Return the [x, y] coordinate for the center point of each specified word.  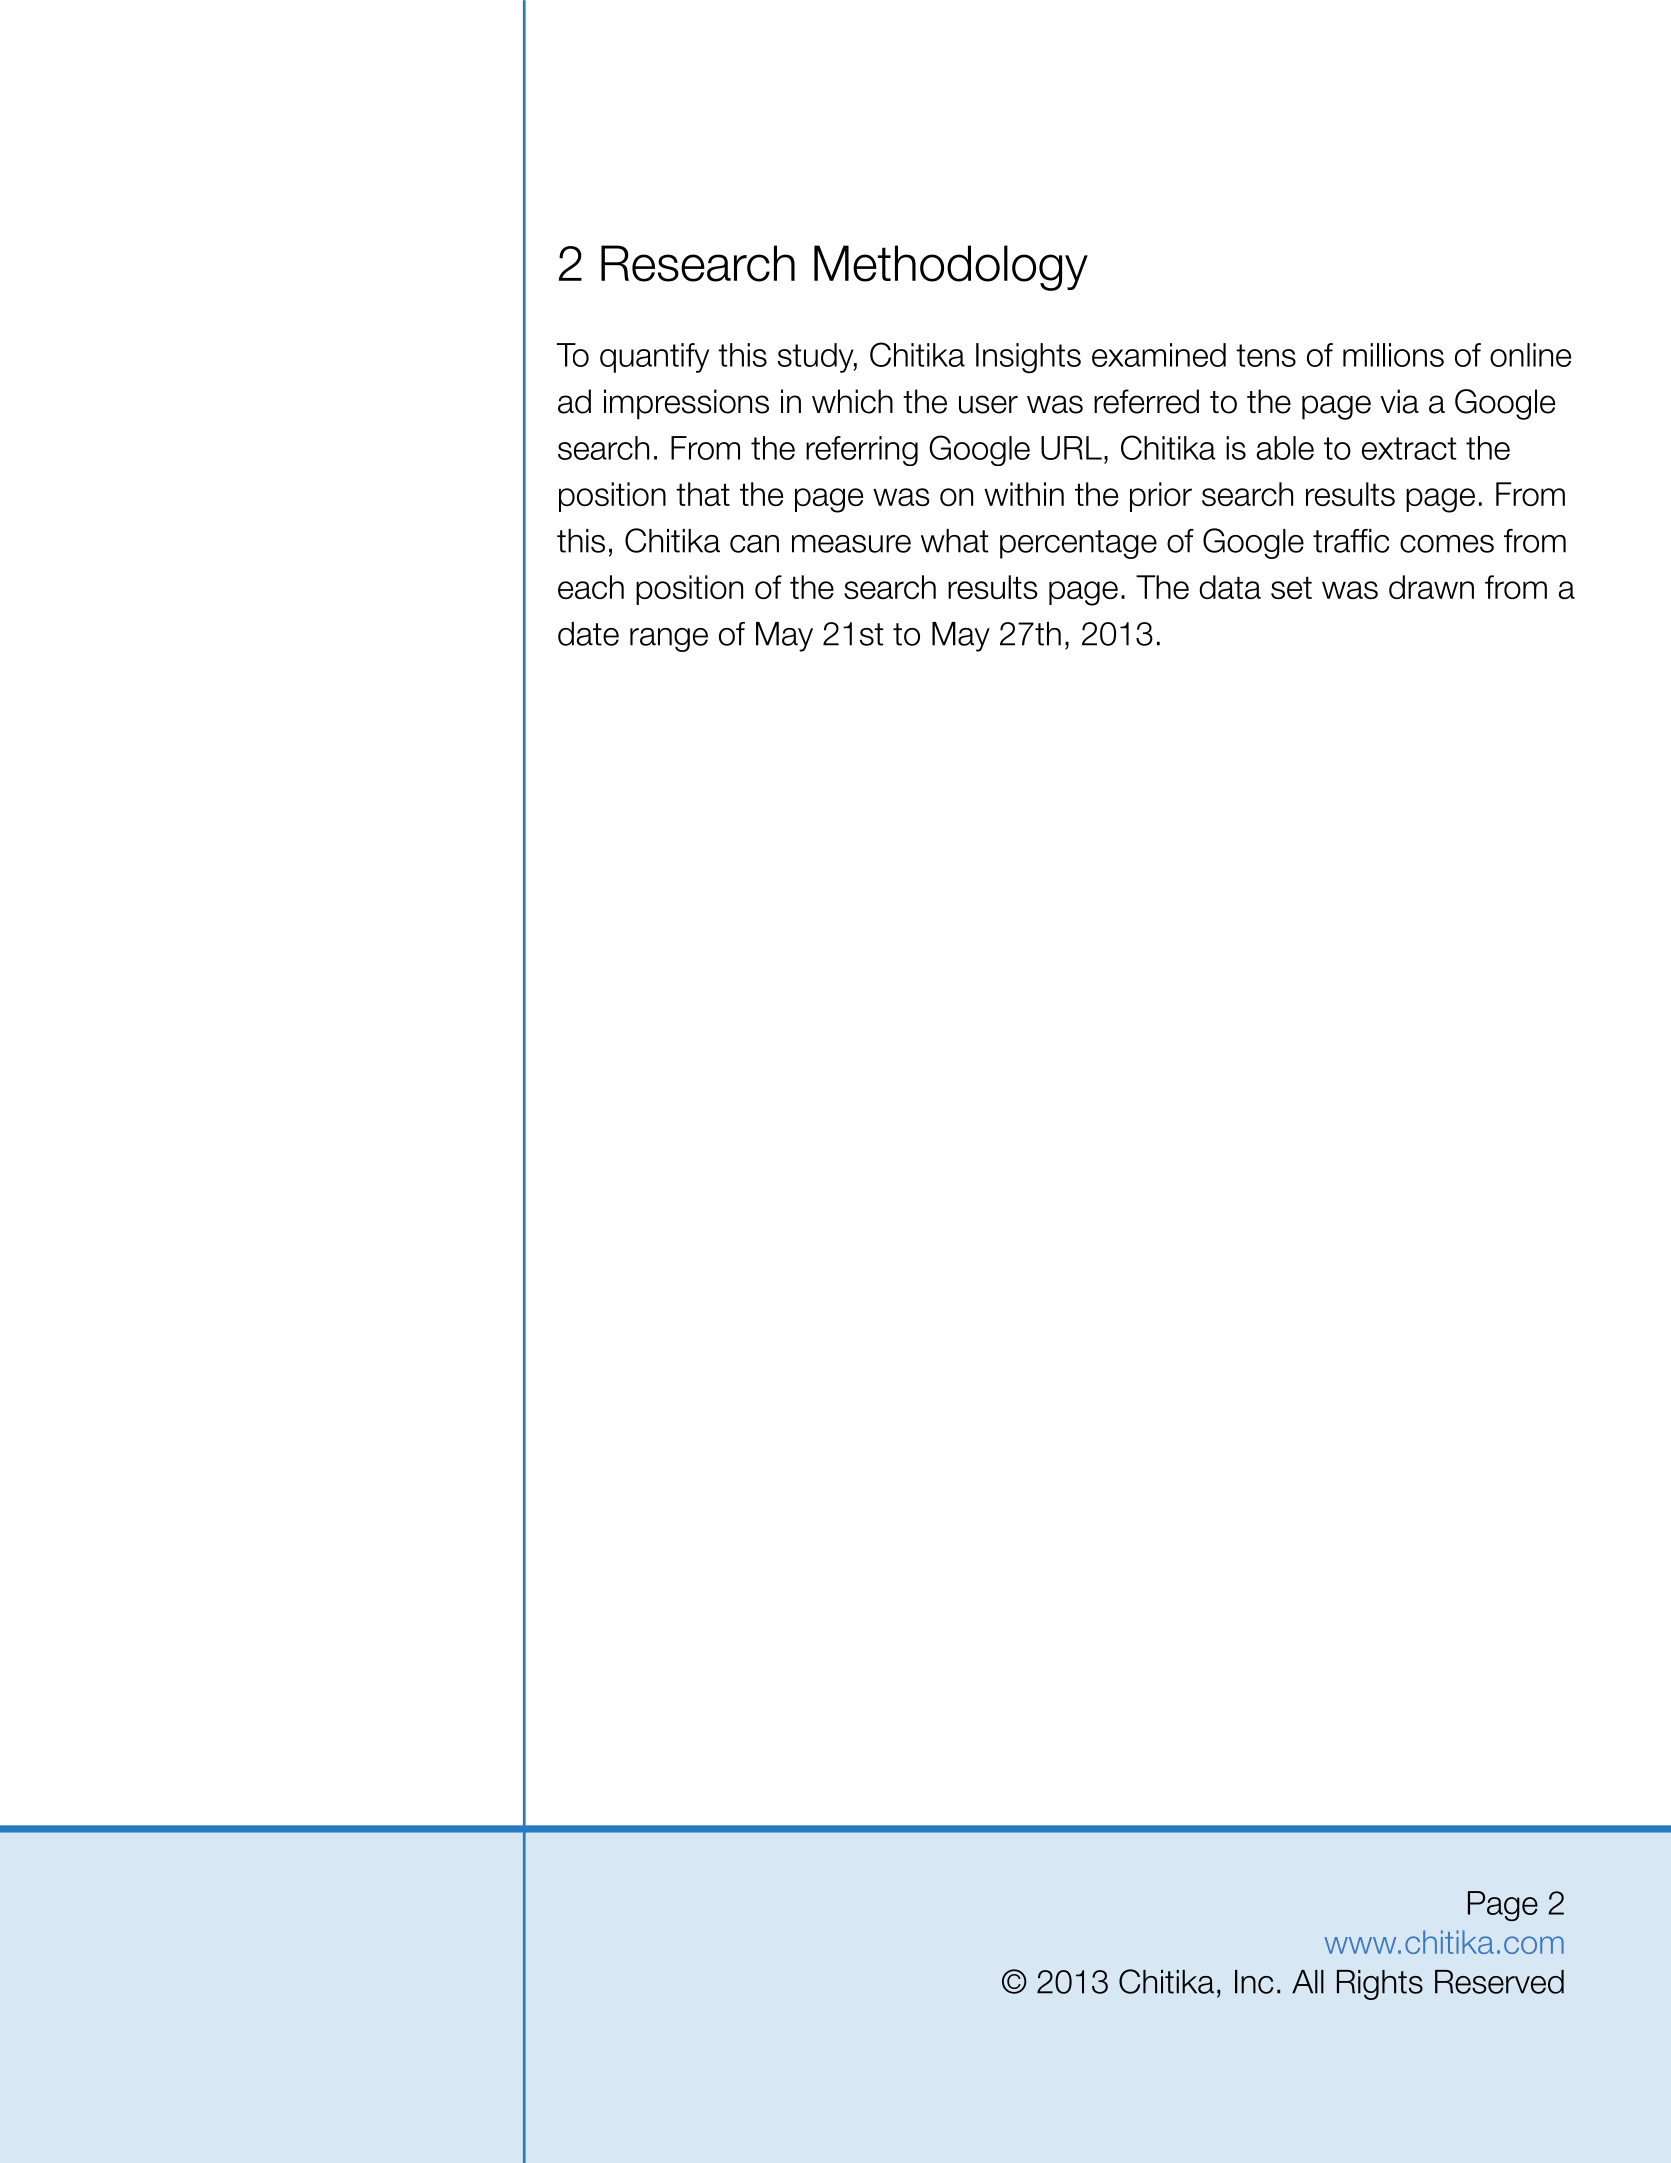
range [669, 640]
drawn [1431, 587]
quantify [654, 358]
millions [1393, 355]
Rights [1380, 1985]
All [1308, 1982]
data [1230, 587]
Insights [1028, 358]
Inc [1254, 1982]
